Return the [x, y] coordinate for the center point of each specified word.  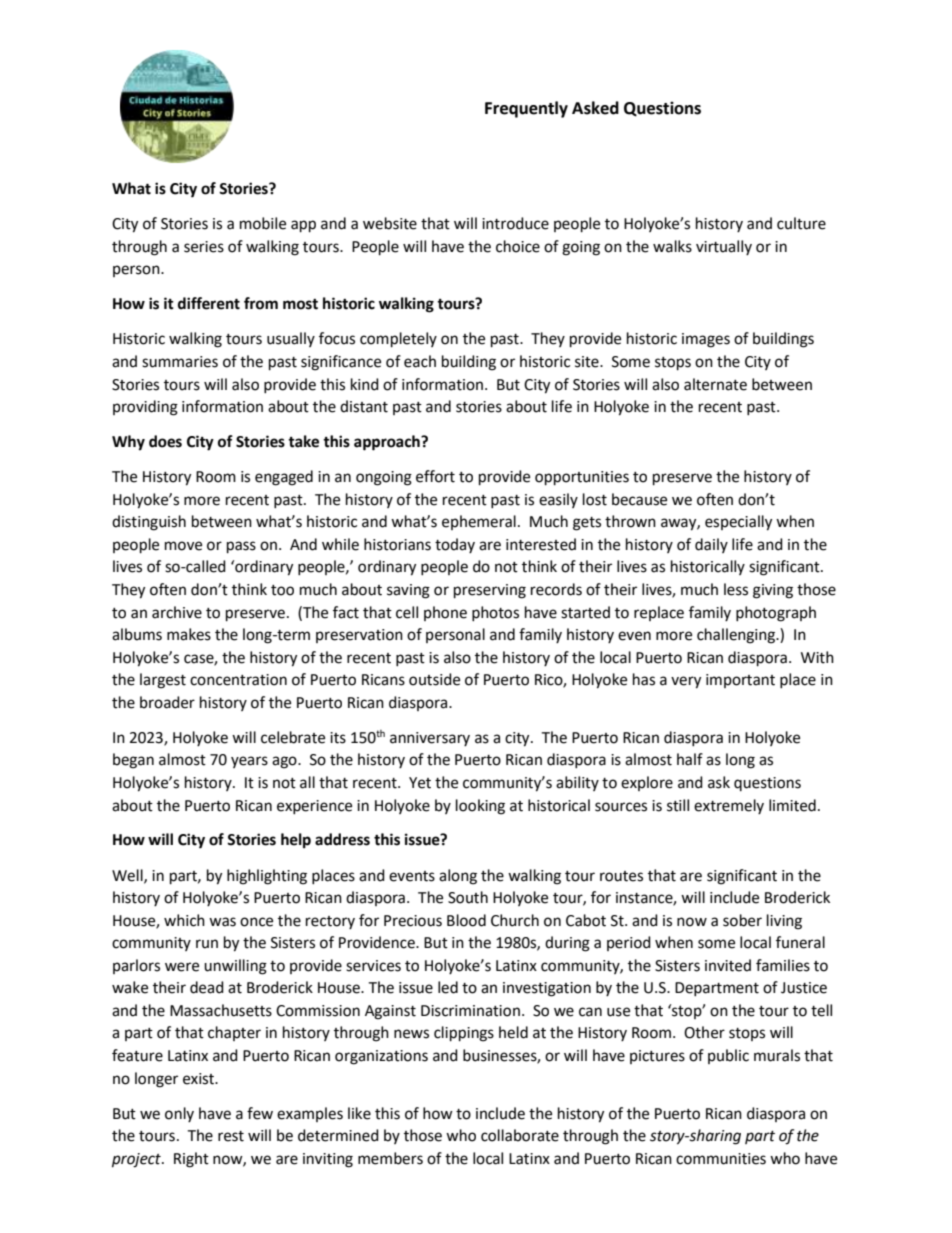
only [179, 1114]
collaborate [520, 1135]
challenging [737, 636]
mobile [263, 223]
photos [495, 613]
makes [189, 634]
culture [801, 223]
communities [721, 1159]
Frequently [526, 109]
